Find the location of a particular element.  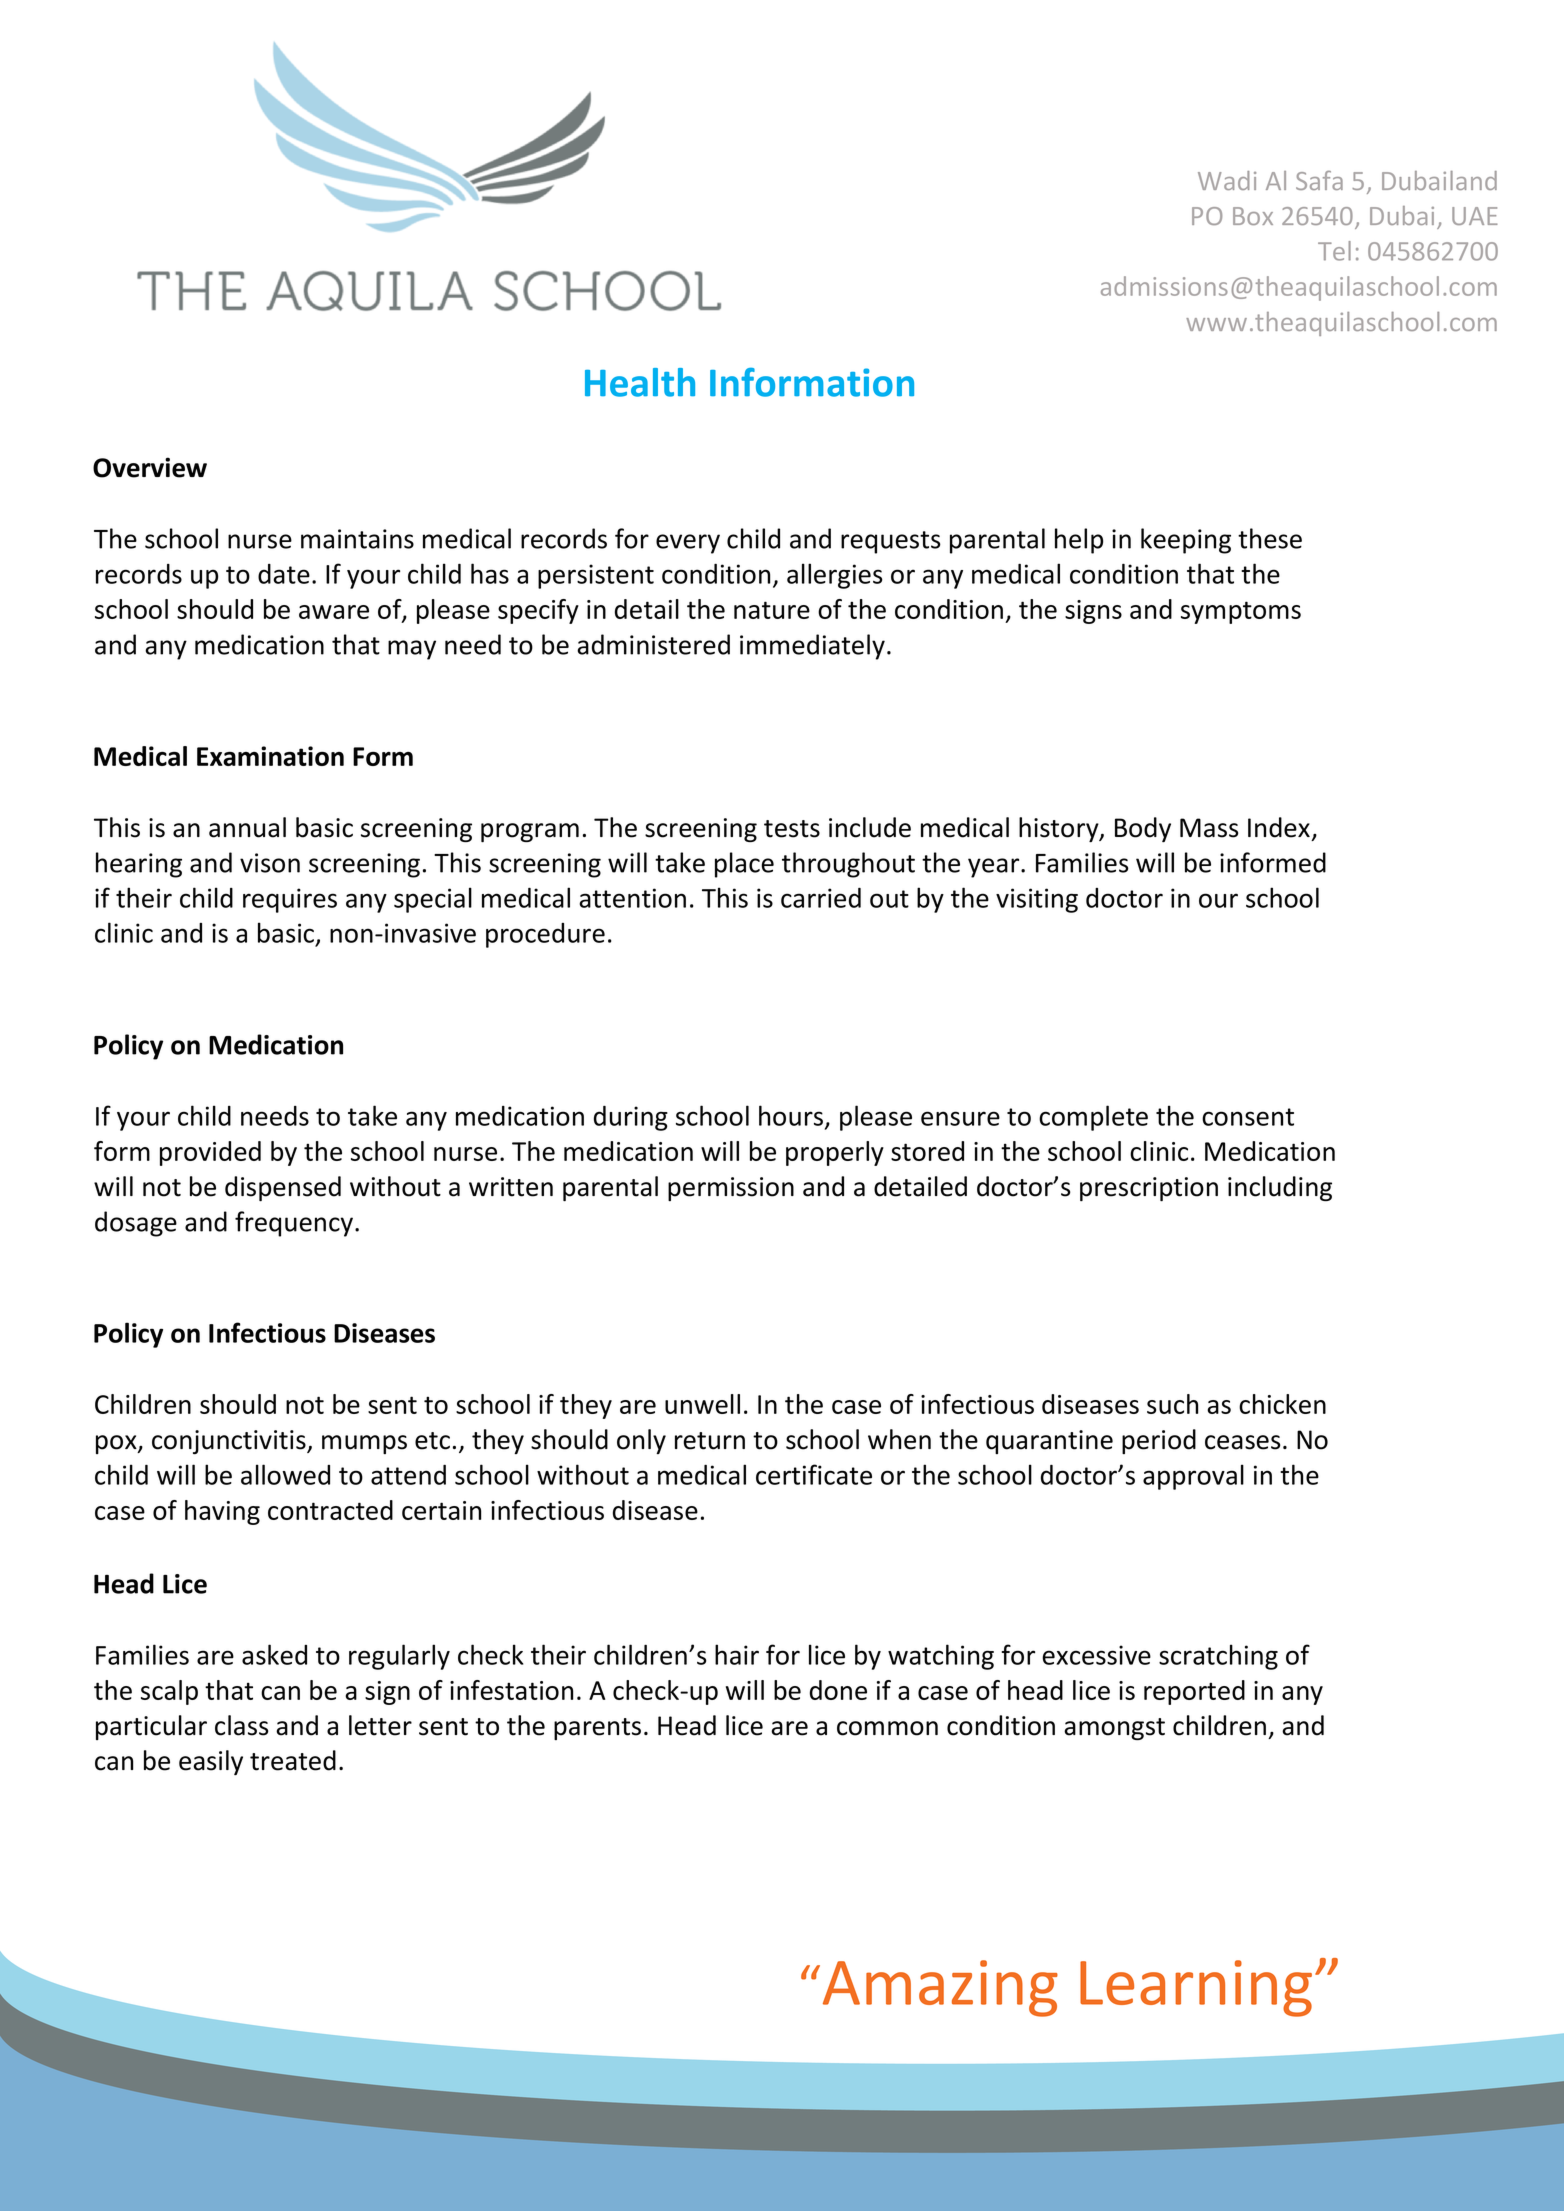

treated is located at coordinates (293, 1760).
